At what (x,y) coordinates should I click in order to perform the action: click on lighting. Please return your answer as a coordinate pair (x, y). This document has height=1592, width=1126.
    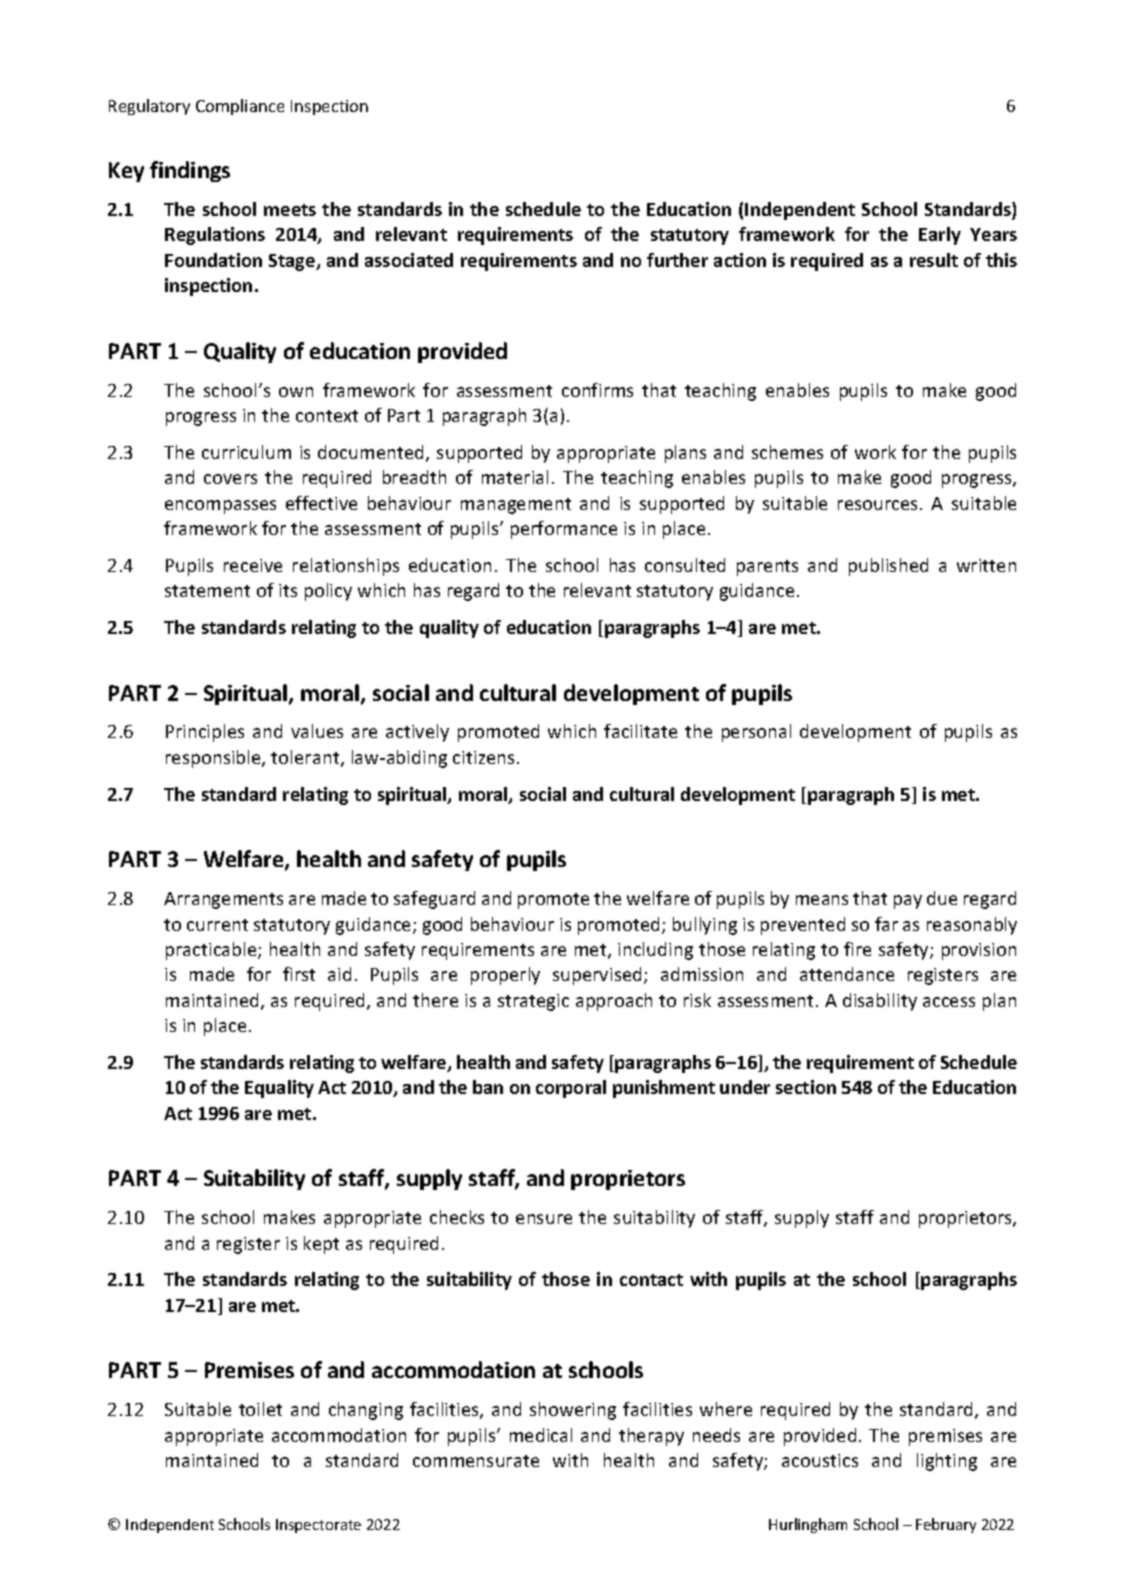
    Looking at the image, I should click on (947, 1462).
